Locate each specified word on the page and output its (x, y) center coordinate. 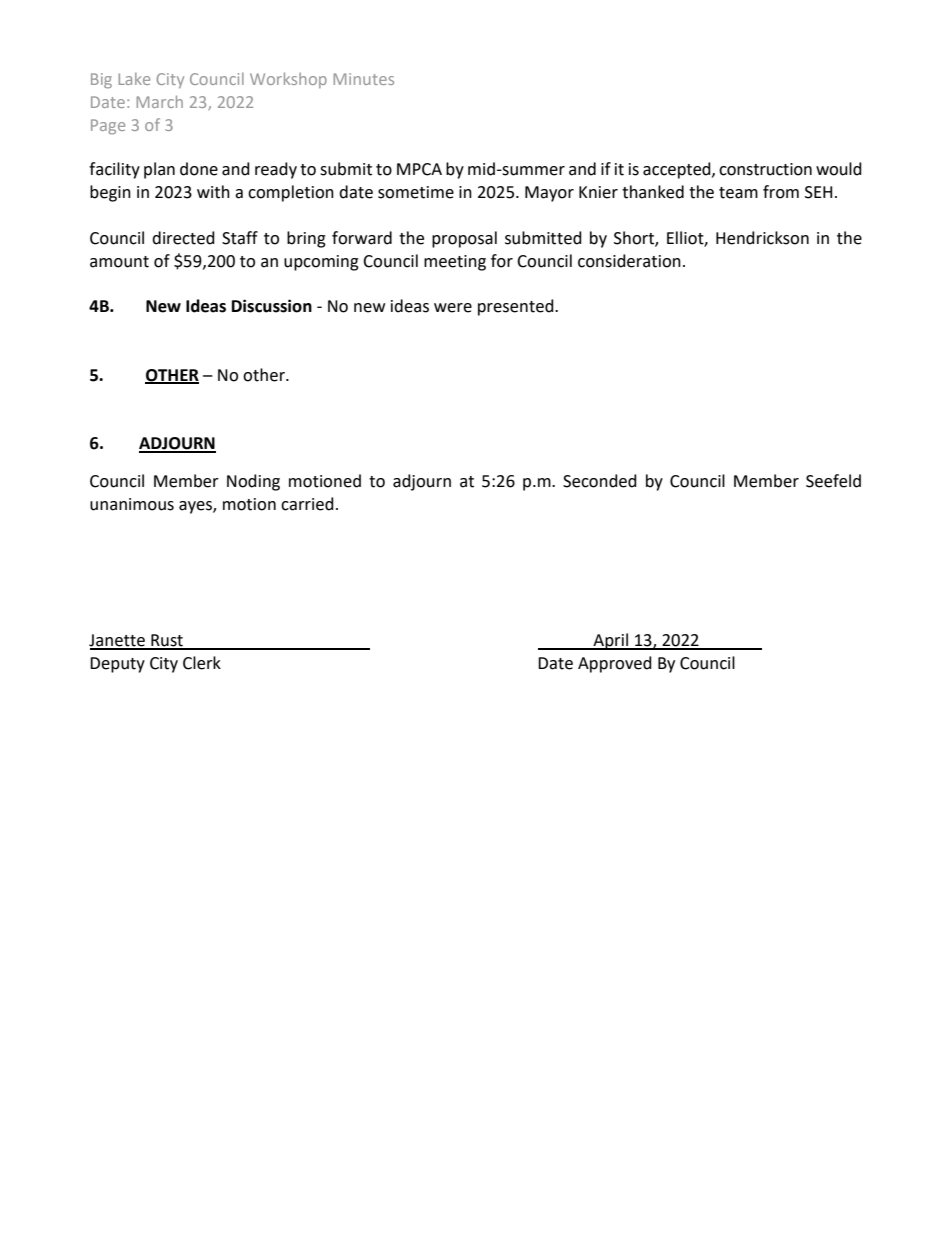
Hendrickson (762, 238)
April (611, 641)
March (159, 101)
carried (307, 504)
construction (765, 169)
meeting (455, 263)
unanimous (132, 504)
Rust (167, 641)
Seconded (600, 481)
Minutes (363, 79)
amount (119, 262)
